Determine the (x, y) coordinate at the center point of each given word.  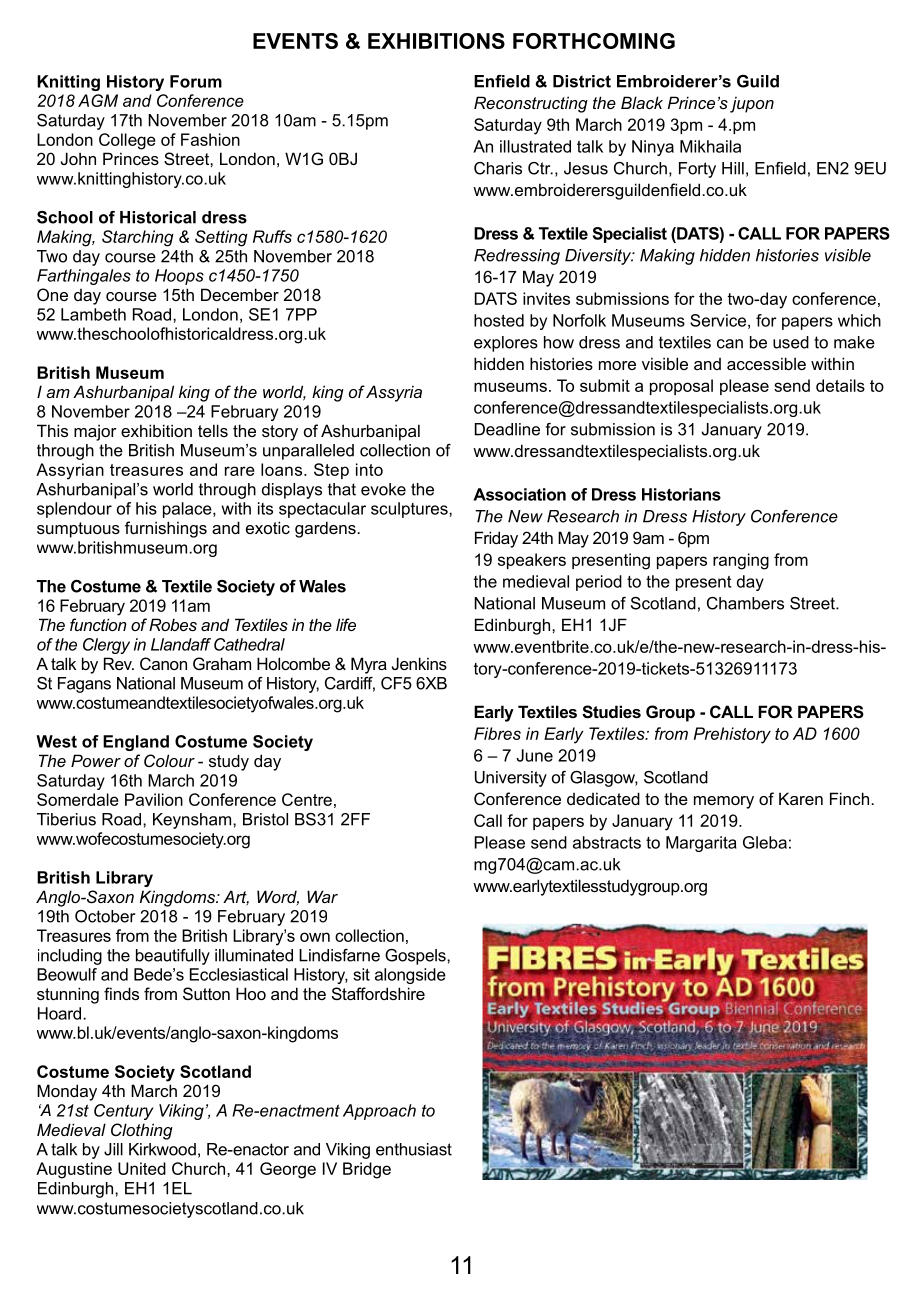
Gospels (416, 957)
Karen (801, 798)
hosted (499, 320)
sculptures (410, 510)
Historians (681, 494)
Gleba (765, 842)
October (105, 916)
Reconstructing (531, 104)
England (136, 743)
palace (188, 510)
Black (642, 102)
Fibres (497, 733)
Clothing (142, 1131)
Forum (196, 81)
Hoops (179, 277)
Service (718, 320)
